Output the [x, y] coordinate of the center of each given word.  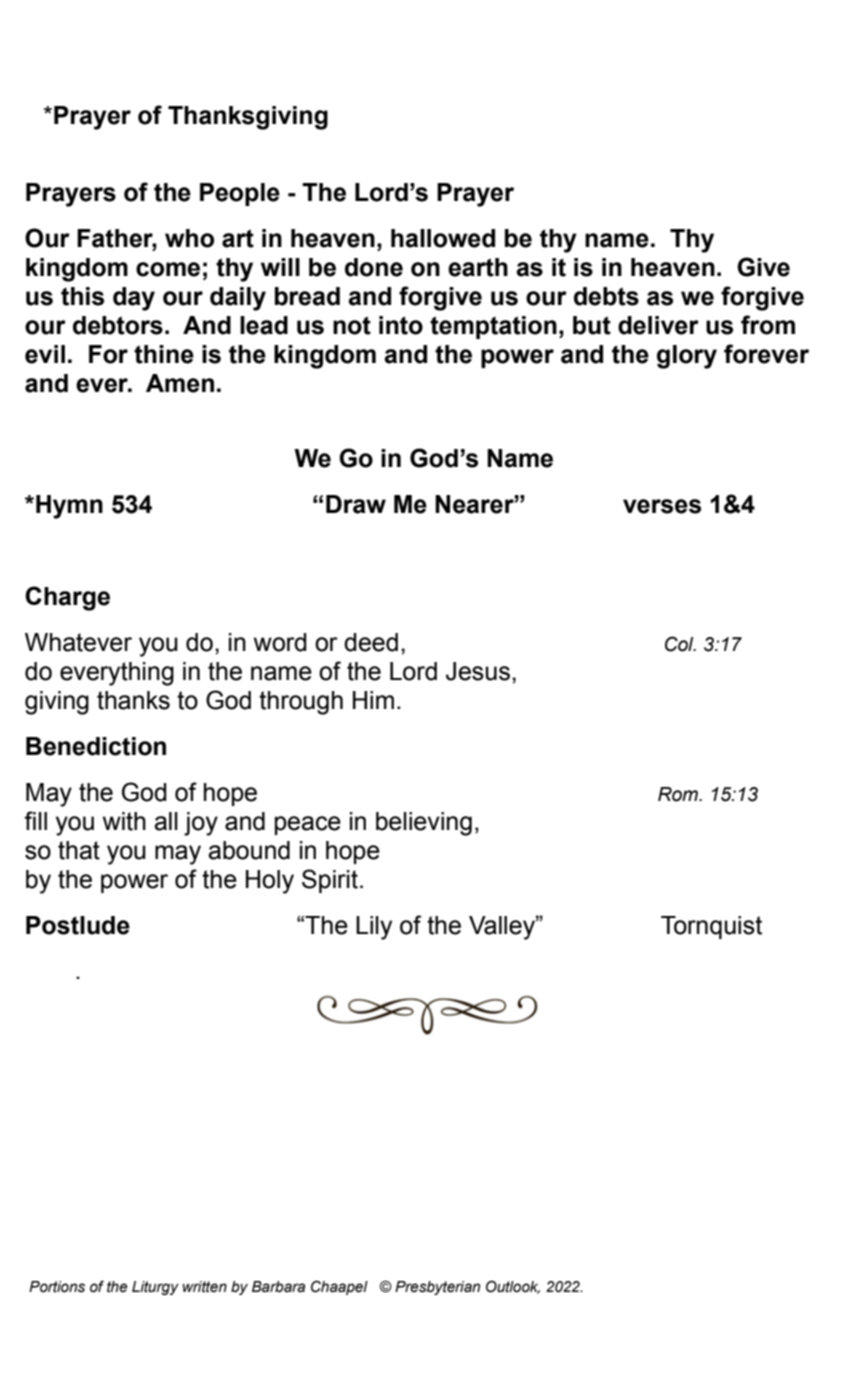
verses [662, 506]
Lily [374, 928]
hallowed [443, 238]
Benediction [96, 746]
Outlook [513, 1287]
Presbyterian [437, 1288]
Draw [356, 504]
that [79, 850]
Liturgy [155, 1288]
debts [606, 296]
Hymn [69, 507]
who [189, 238]
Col [680, 644]
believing [424, 824]
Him [373, 700]
